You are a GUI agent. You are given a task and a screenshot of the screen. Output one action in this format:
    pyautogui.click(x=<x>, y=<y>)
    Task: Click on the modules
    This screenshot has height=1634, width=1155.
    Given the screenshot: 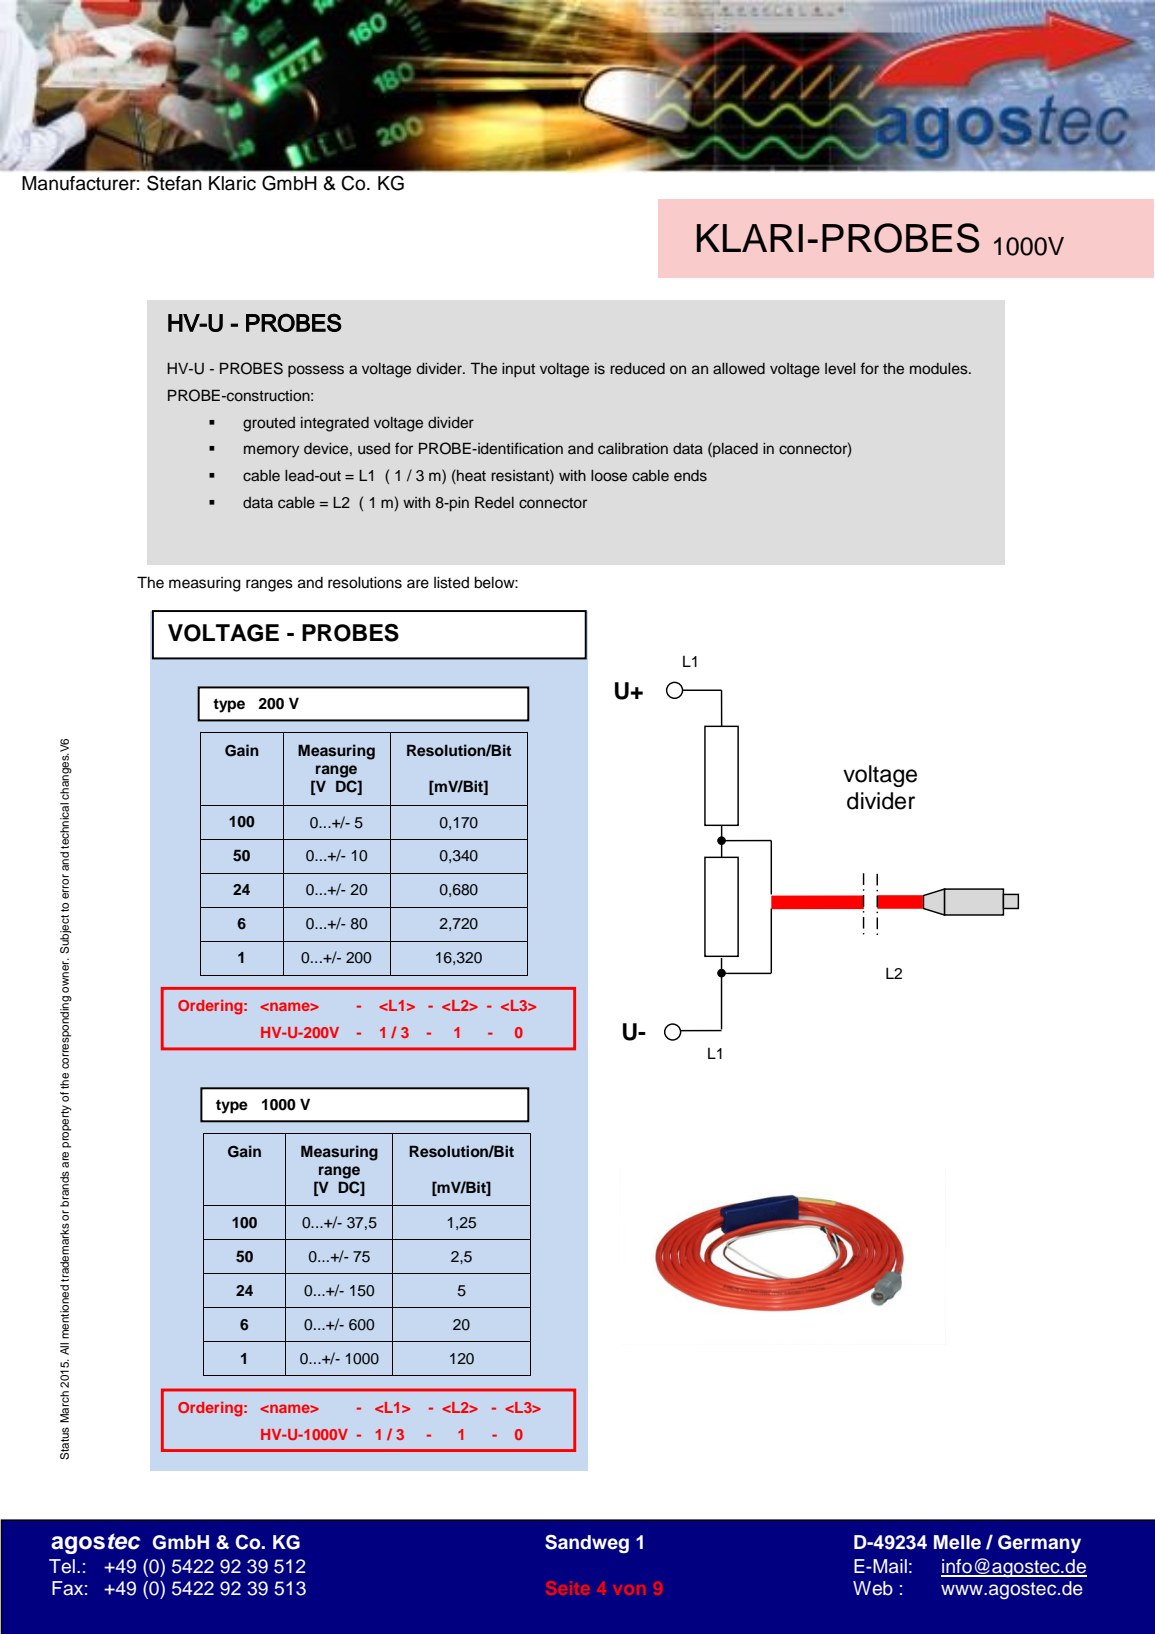 What is the action you would take?
    pyautogui.click(x=940, y=369)
